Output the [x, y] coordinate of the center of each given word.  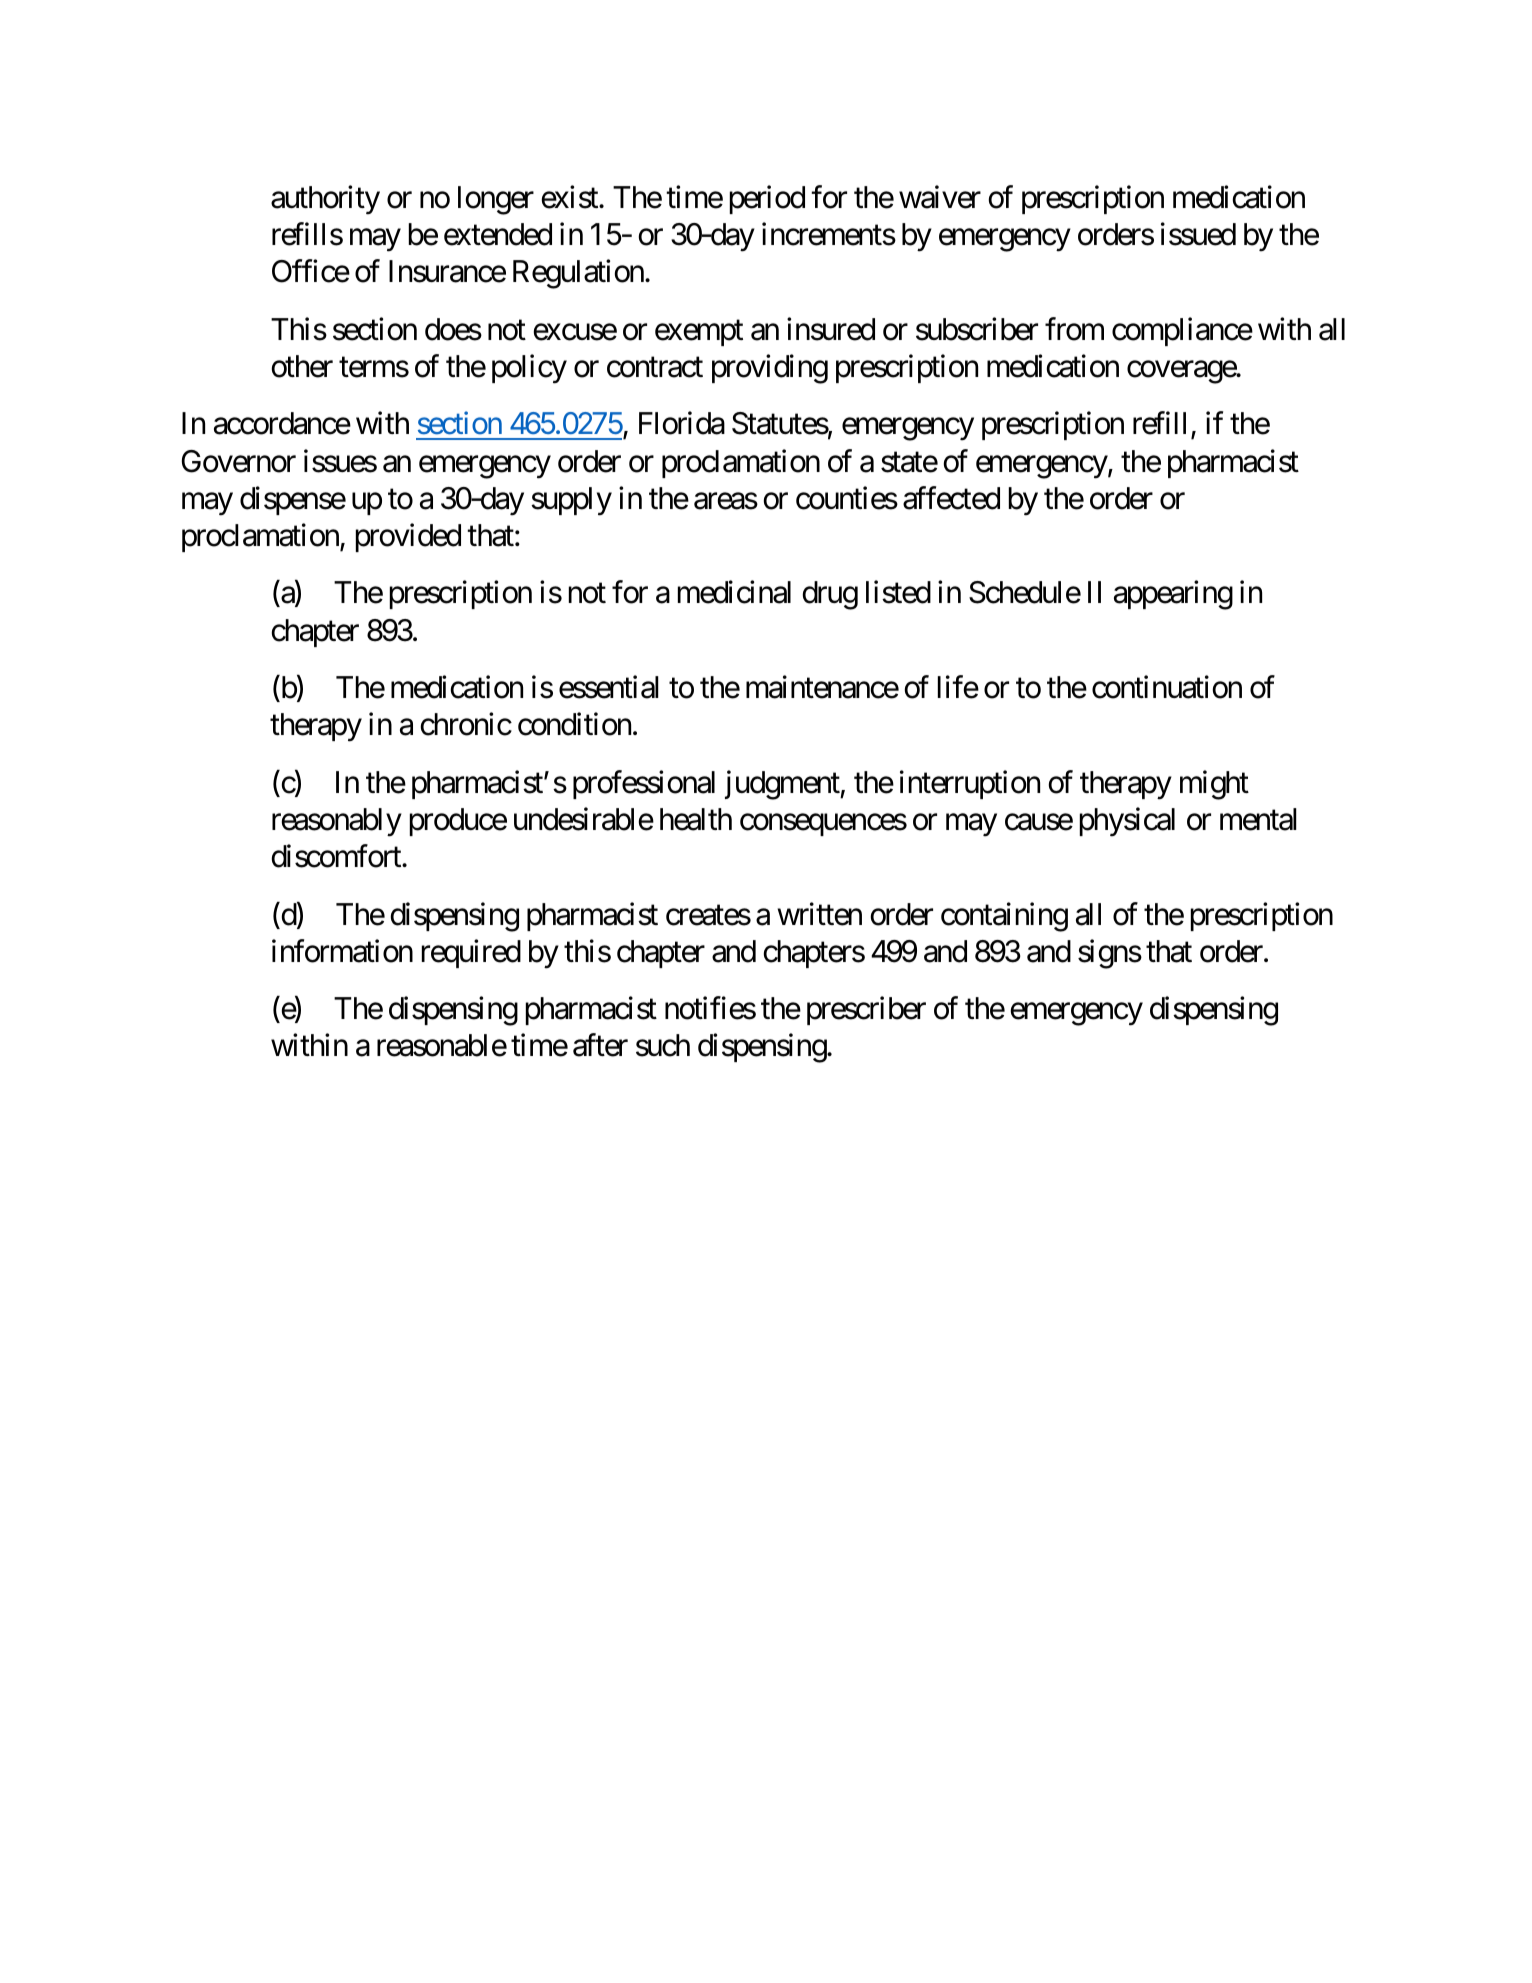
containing [1004, 917]
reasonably [337, 822]
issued [1198, 234]
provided [408, 538]
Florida [682, 423]
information [342, 951]
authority [325, 200]
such [663, 1045]
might [1214, 785]
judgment [783, 785]
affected [951, 498]
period [767, 199]
